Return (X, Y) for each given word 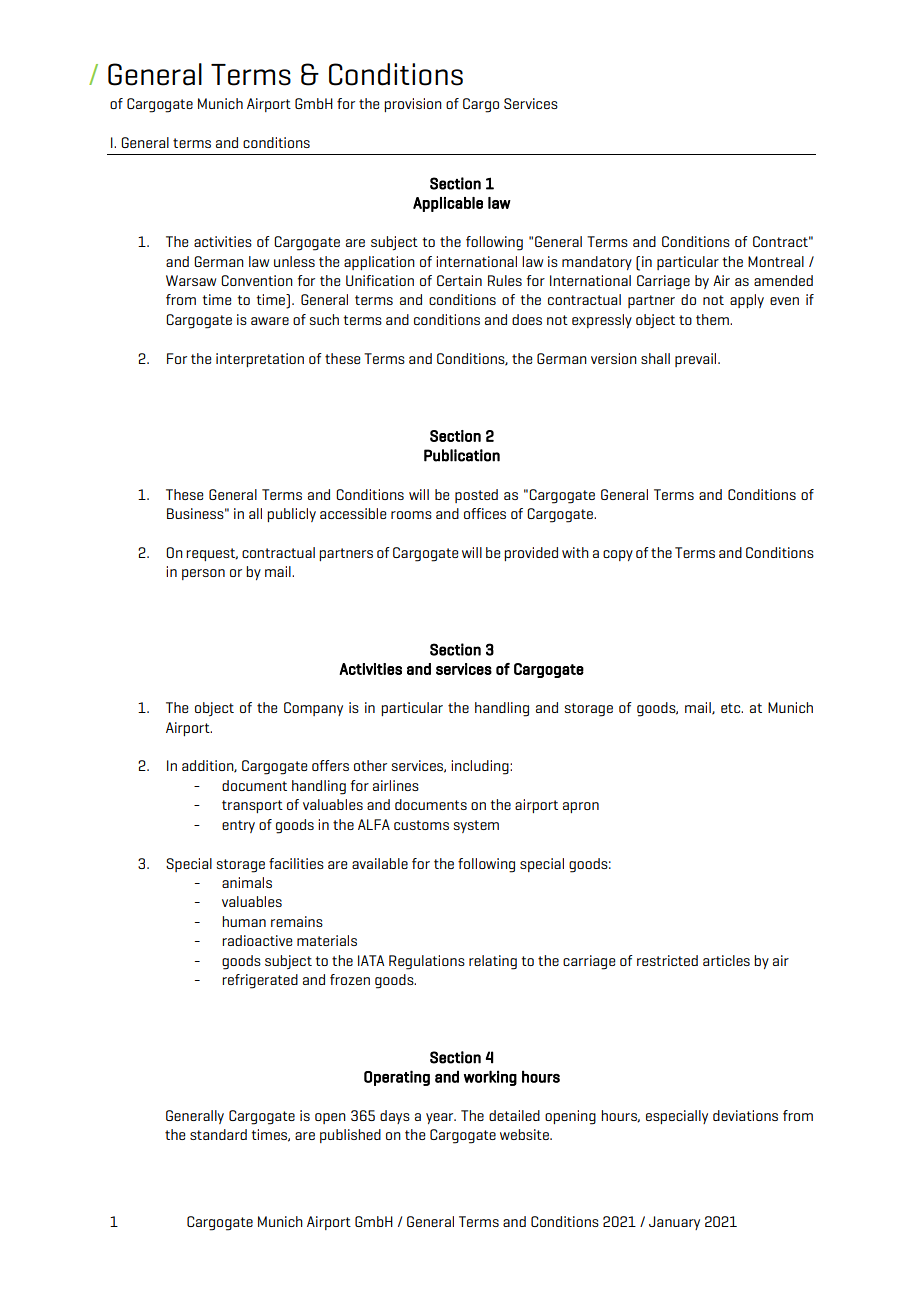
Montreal (776, 261)
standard (218, 1134)
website (525, 1134)
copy (618, 555)
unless (294, 261)
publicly (291, 515)
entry (238, 826)
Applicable (448, 204)
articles (726, 960)
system (476, 826)
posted (476, 496)
